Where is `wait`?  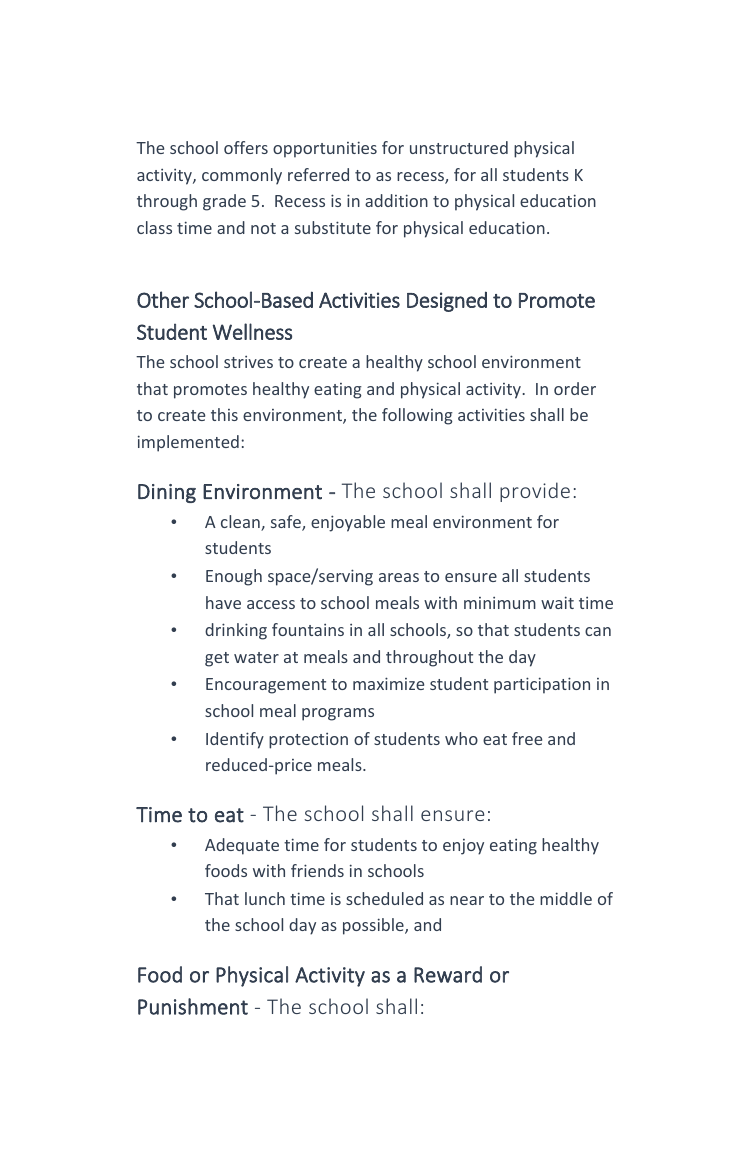
wait is located at coordinates (557, 602).
